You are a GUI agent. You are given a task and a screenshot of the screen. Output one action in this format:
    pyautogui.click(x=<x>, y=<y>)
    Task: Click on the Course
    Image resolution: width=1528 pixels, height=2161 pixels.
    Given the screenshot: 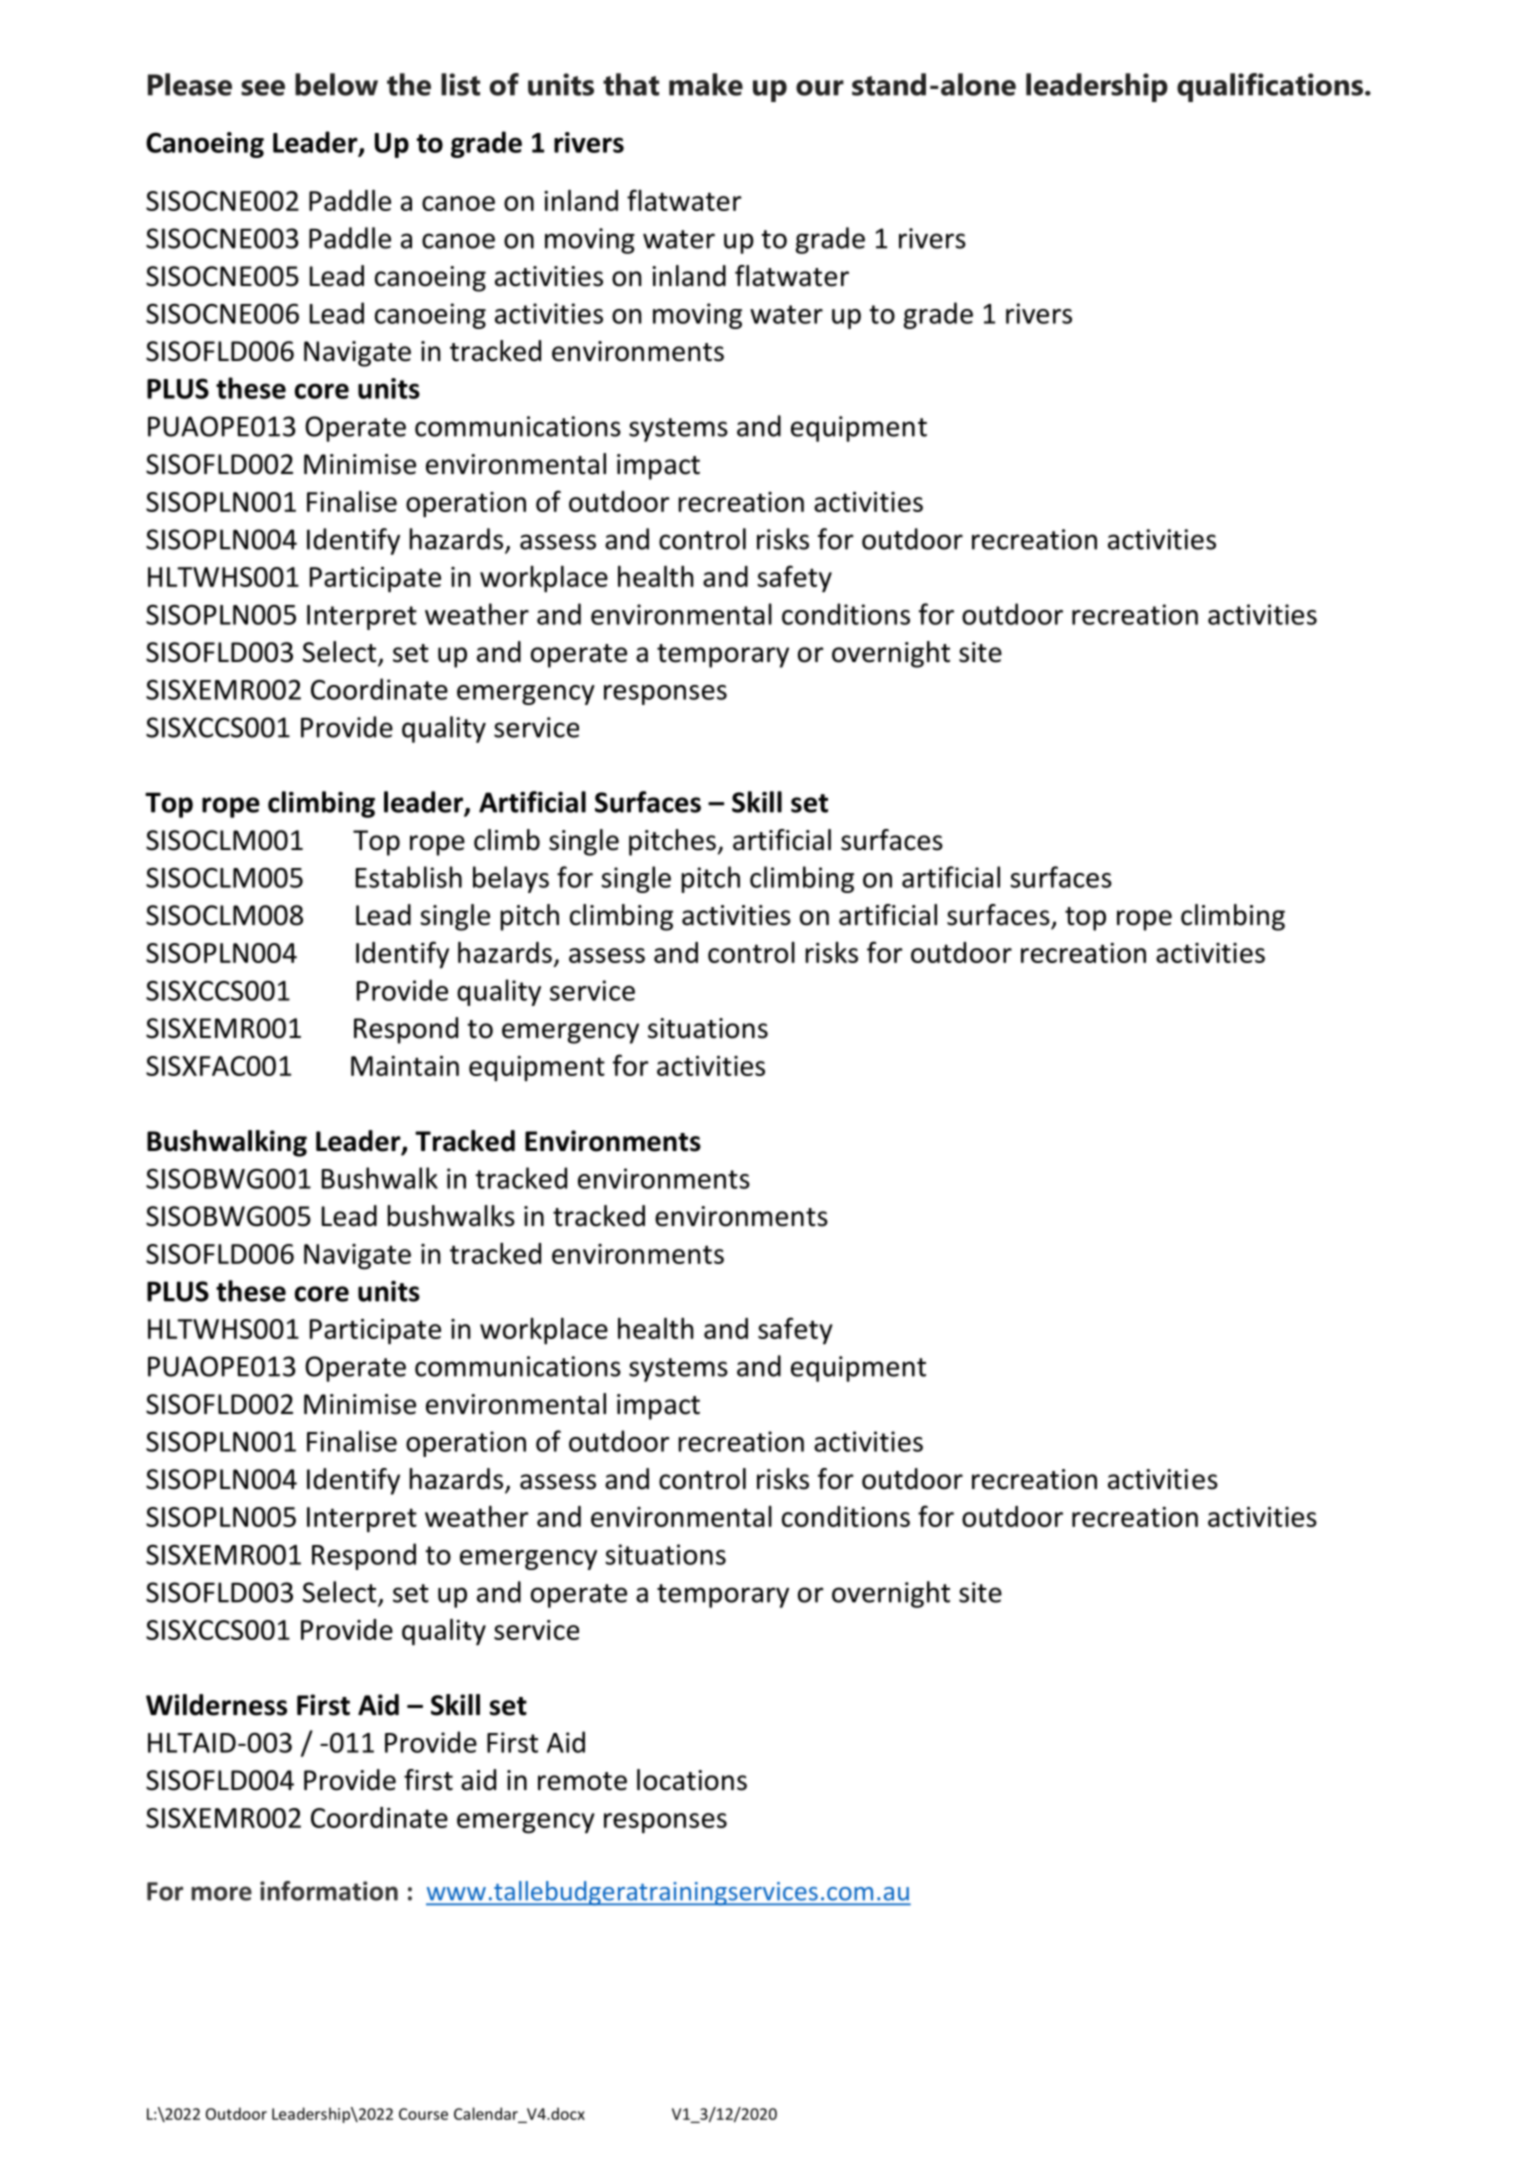 What is the action you would take?
    pyautogui.click(x=423, y=2114)
